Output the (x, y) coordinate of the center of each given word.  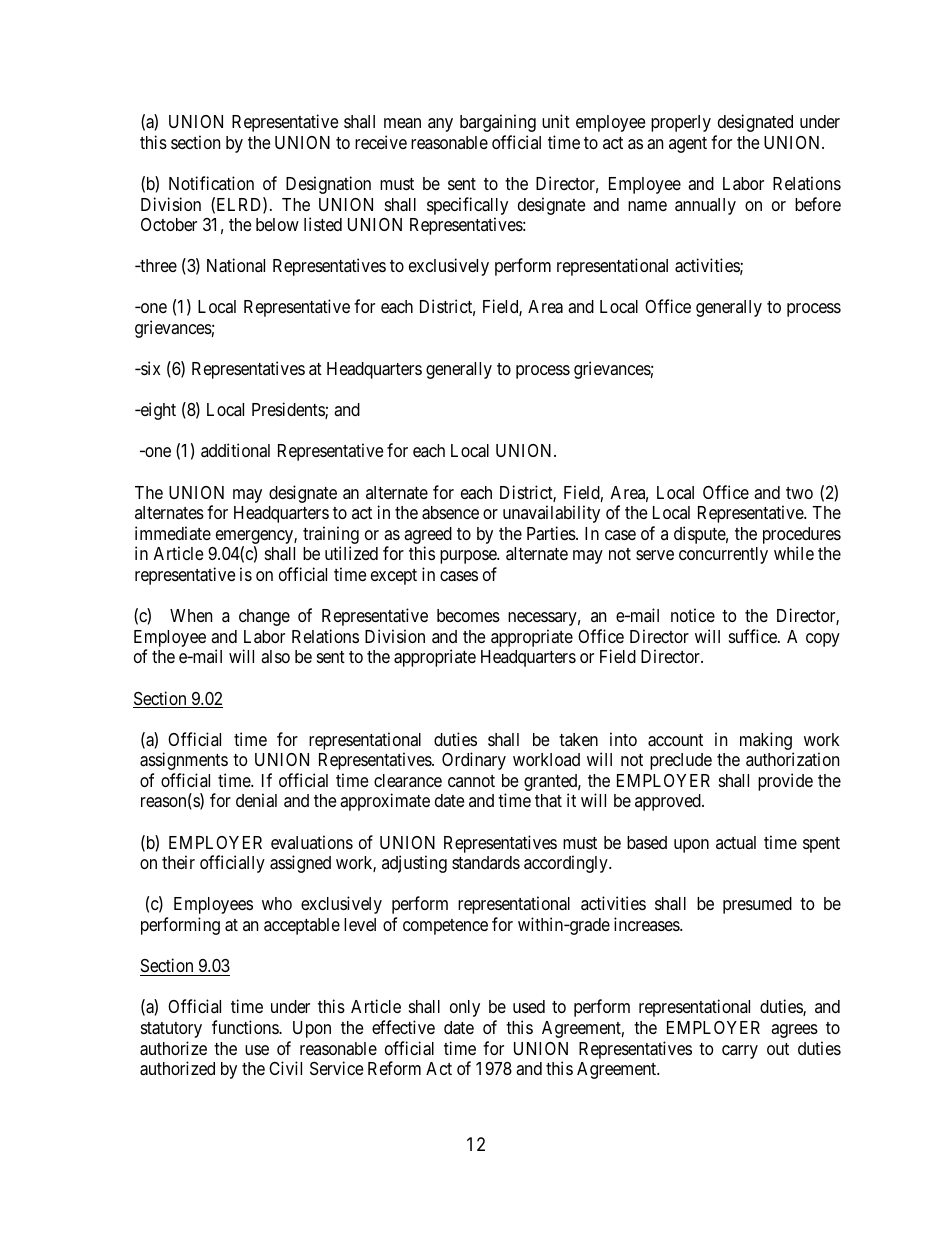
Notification (211, 183)
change (264, 617)
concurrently (723, 555)
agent (688, 145)
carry (740, 1052)
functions (246, 1027)
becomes (468, 615)
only (465, 1008)
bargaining (498, 123)
